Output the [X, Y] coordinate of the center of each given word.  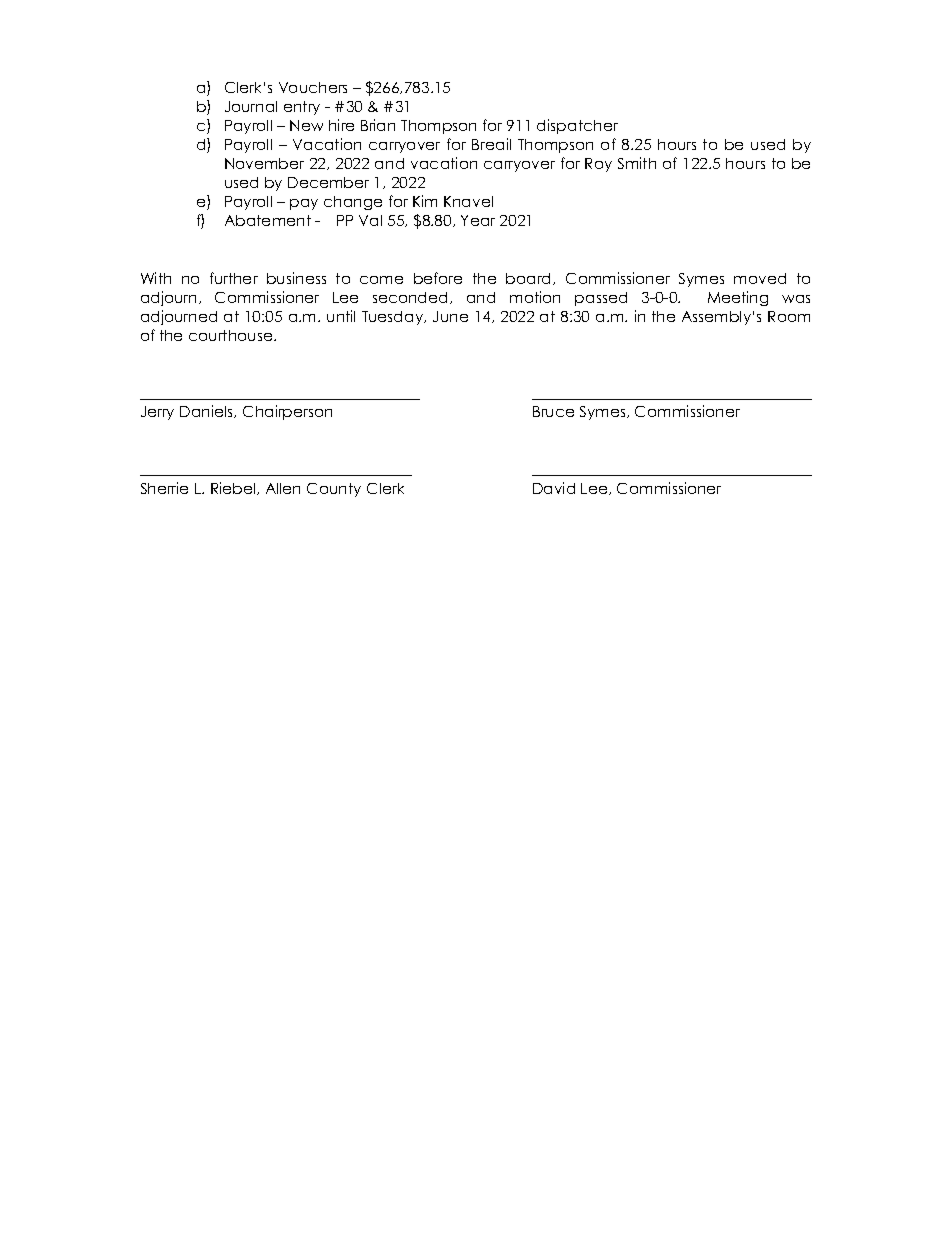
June [450, 316]
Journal [251, 106]
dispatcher [577, 126]
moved [760, 278]
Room [789, 316]
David [554, 488]
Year [478, 220]
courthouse [232, 335]
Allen [283, 488]
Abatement [268, 220]
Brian [378, 125]
